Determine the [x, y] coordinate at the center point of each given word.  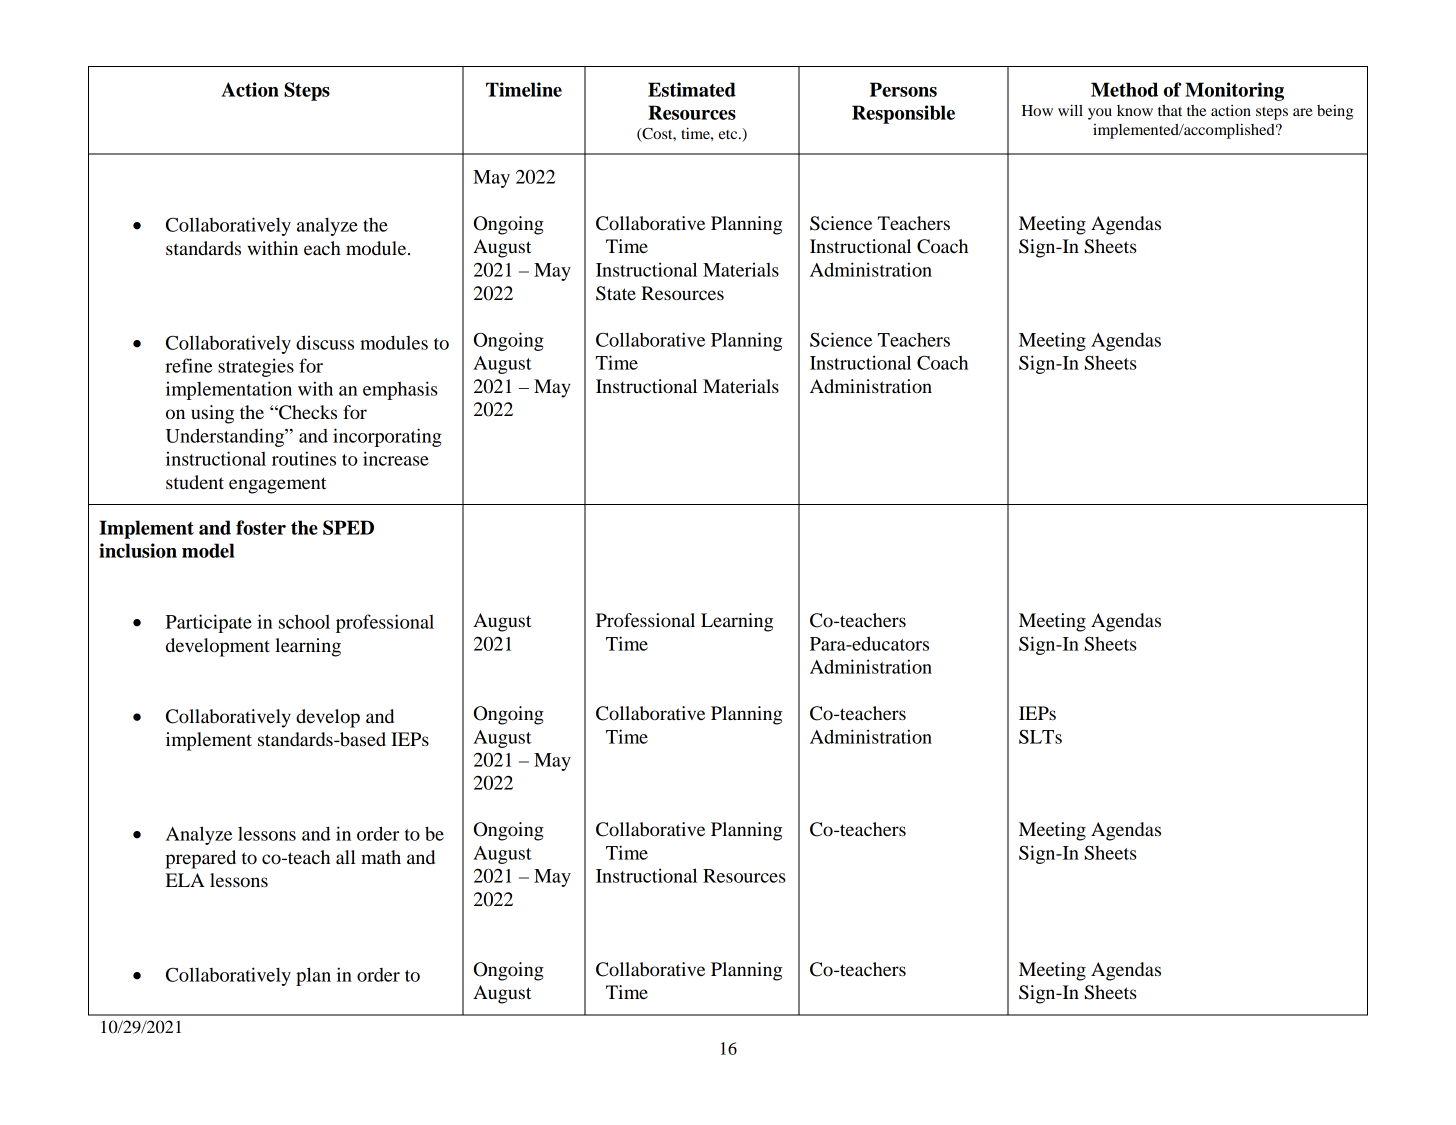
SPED [348, 527]
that [1170, 110]
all [346, 857]
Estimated [692, 89]
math [381, 857]
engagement [277, 485]
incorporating [387, 437]
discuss [325, 342]
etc [729, 134]
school [304, 621]
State [616, 293]
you [1100, 114]
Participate [209, 623]
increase [396, 458]
